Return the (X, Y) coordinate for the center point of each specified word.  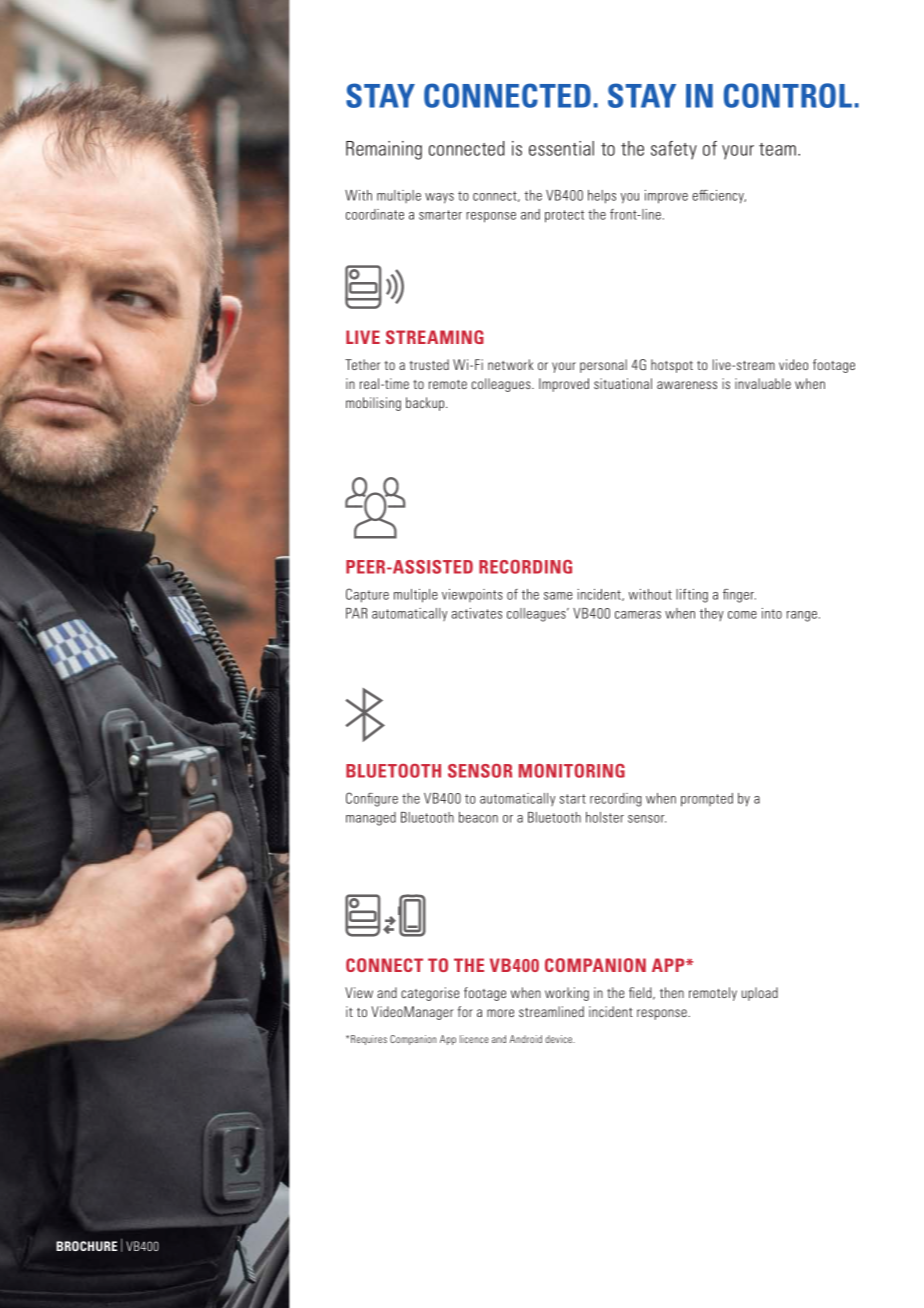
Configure (372, 799)
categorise (430, 994)
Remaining (384, 150)
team (777, 149)
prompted (707, 800)
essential (561, 148)
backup (426, 404)
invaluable (763, 383)
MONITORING (572, 771)
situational (623, 383)
